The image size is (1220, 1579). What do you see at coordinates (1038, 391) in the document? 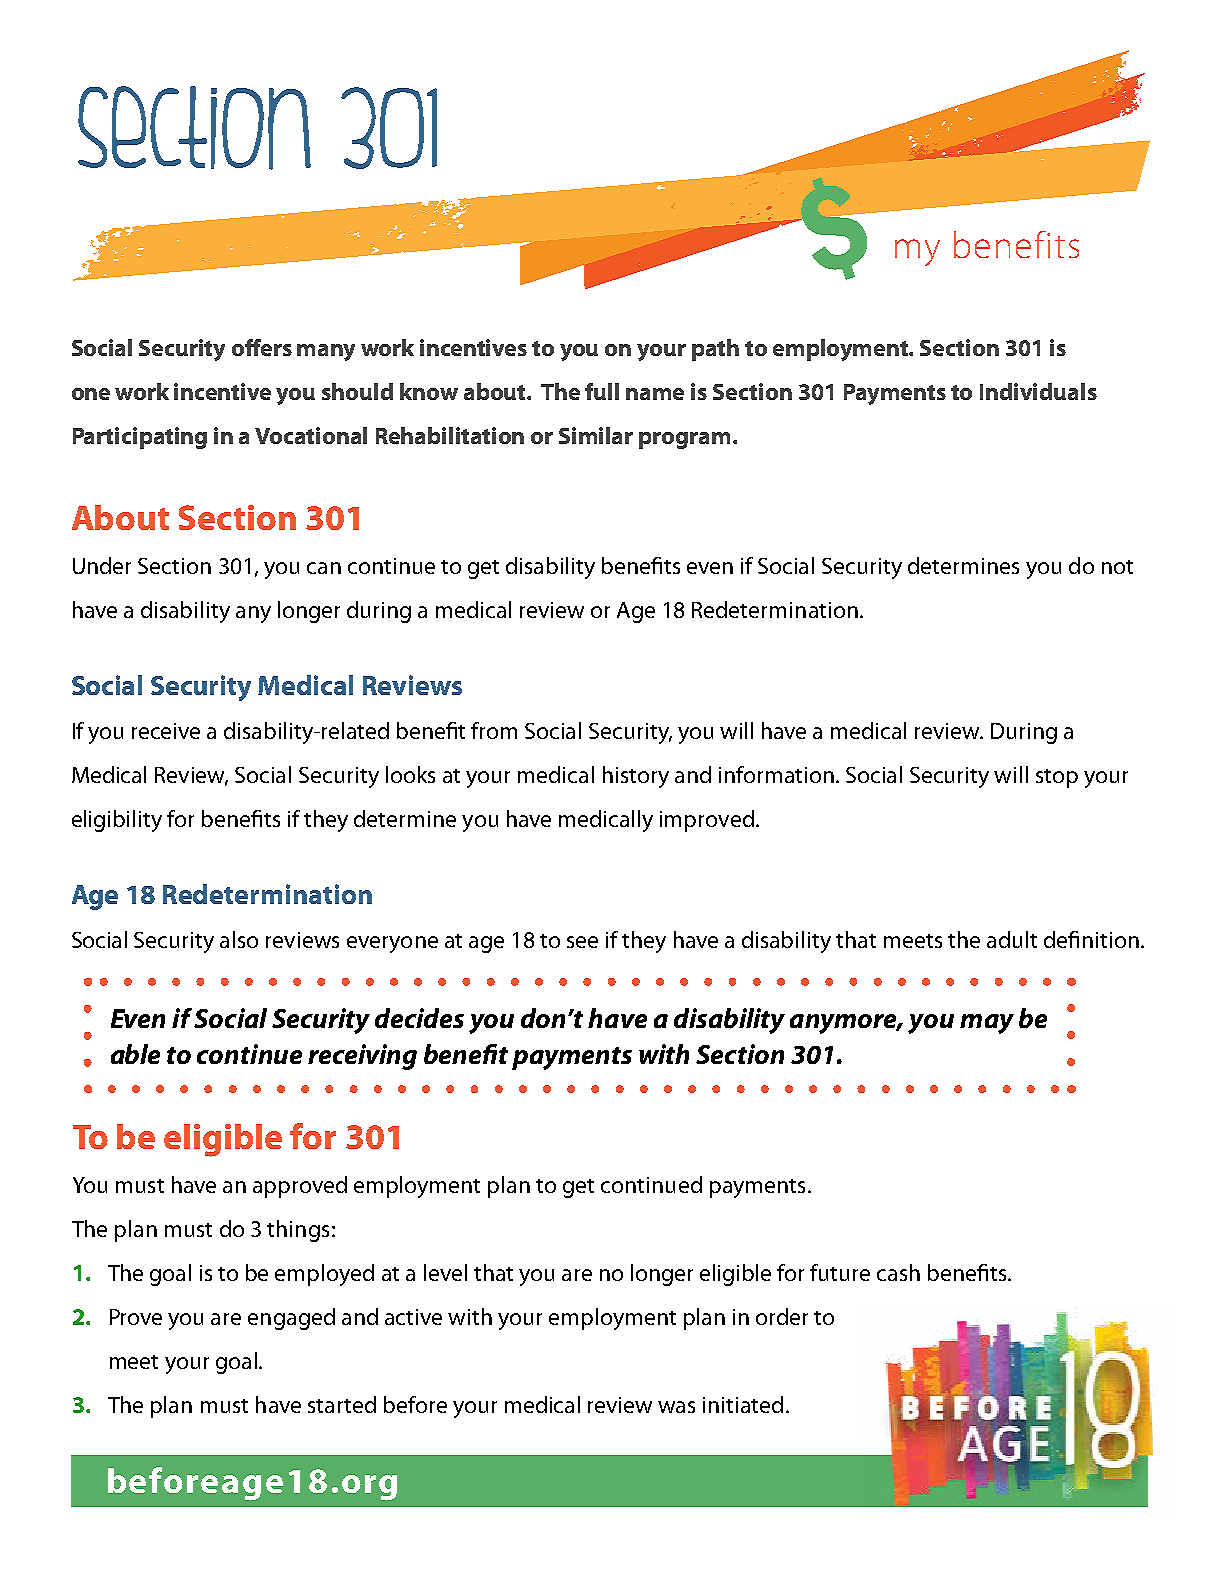
I see `Individuals` at bounding box center [1038, 391].
